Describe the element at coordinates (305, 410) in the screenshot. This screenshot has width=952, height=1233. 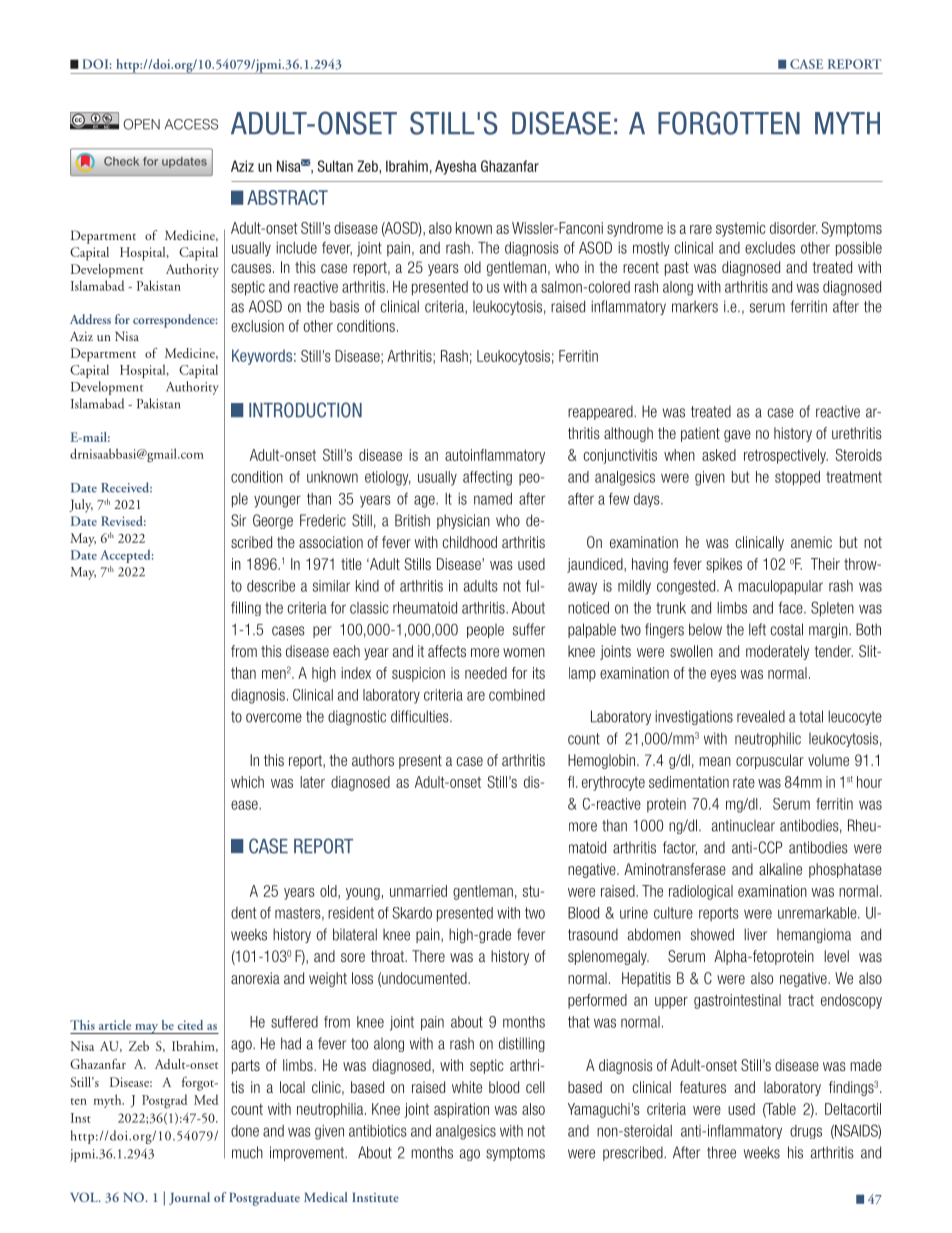
I see `INTRODUCTION` at that location.
